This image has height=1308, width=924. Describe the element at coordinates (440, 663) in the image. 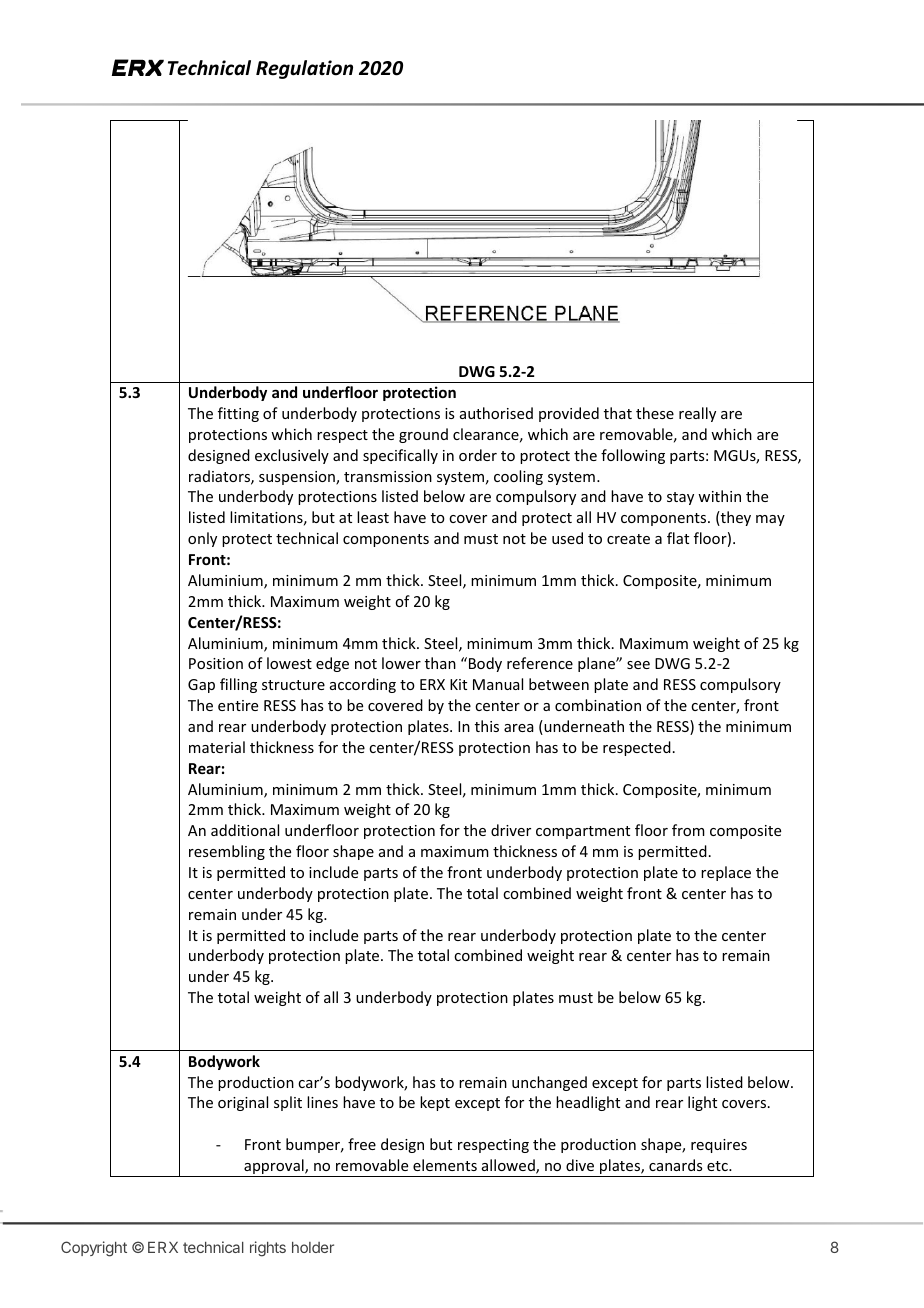

I see `than` at that location.
